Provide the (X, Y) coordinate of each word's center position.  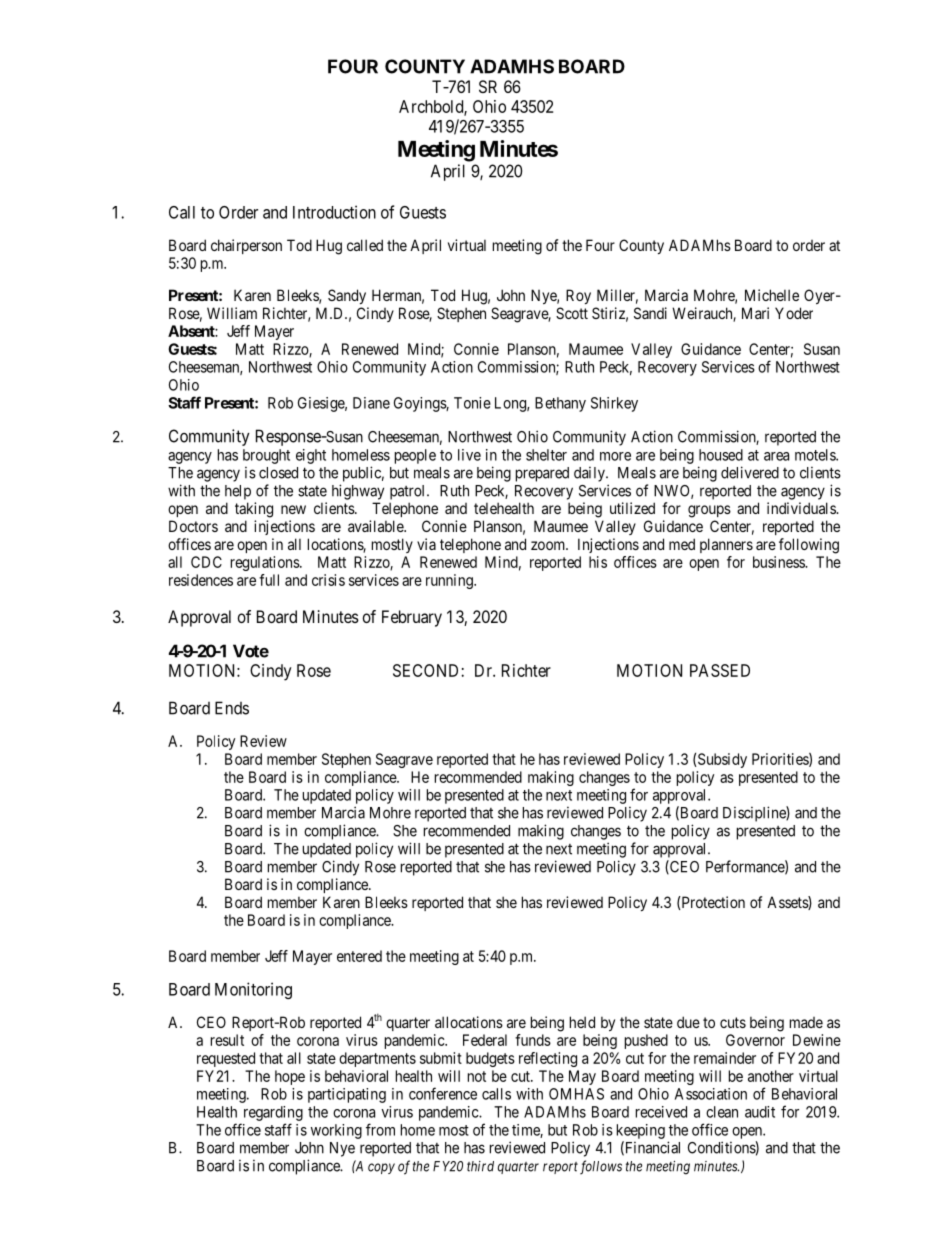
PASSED (720, 670)
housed (721, 455)
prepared (542, 474)
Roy (578, 296)
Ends (232, 708)
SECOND (427, 670)
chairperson (246, 246)
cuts (733, 1022)
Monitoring (253, 990)
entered (359, 956)
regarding (273, 1113)
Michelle (772, 295)
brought (266, 456)
